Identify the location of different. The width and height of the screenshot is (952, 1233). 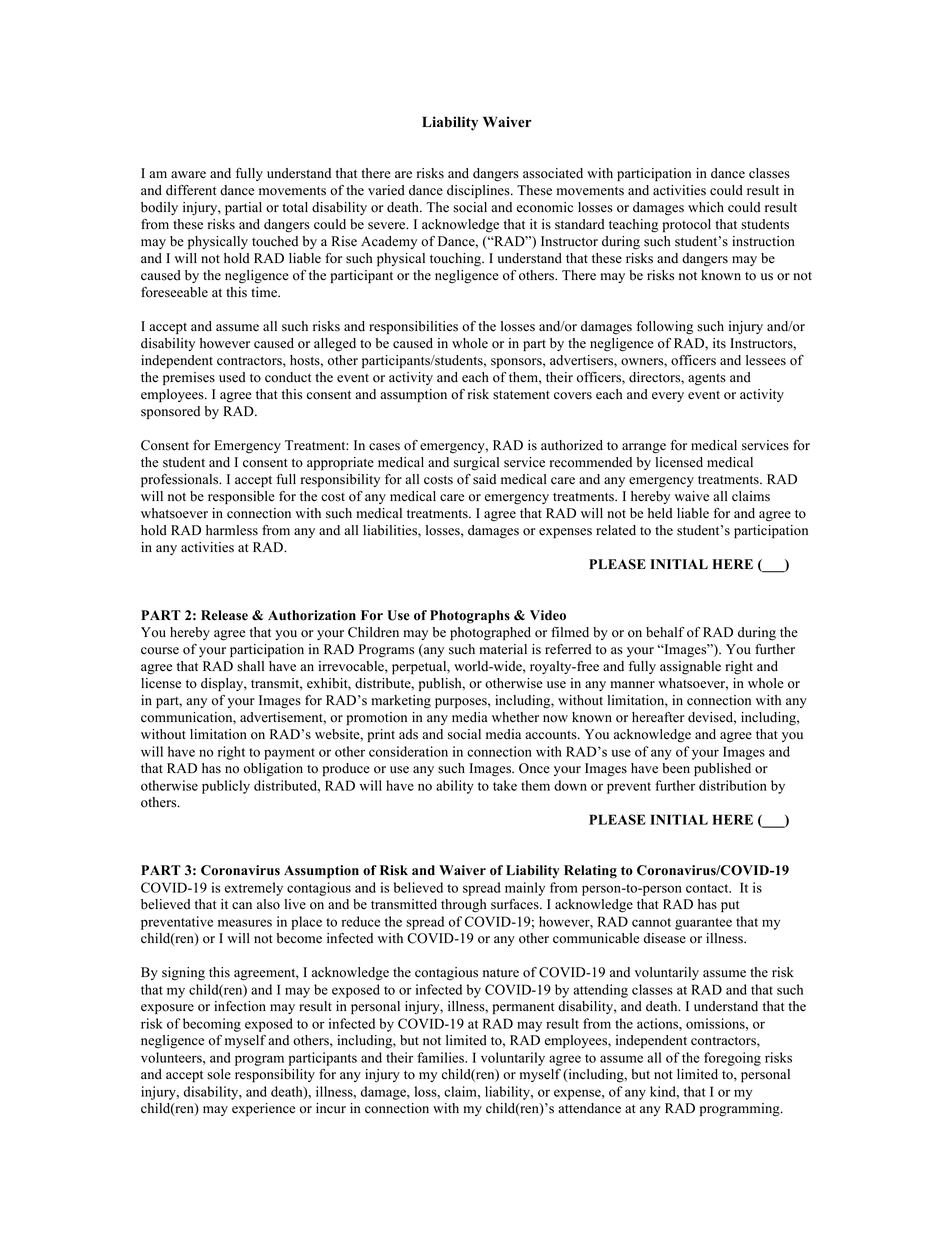
(191, 190).
